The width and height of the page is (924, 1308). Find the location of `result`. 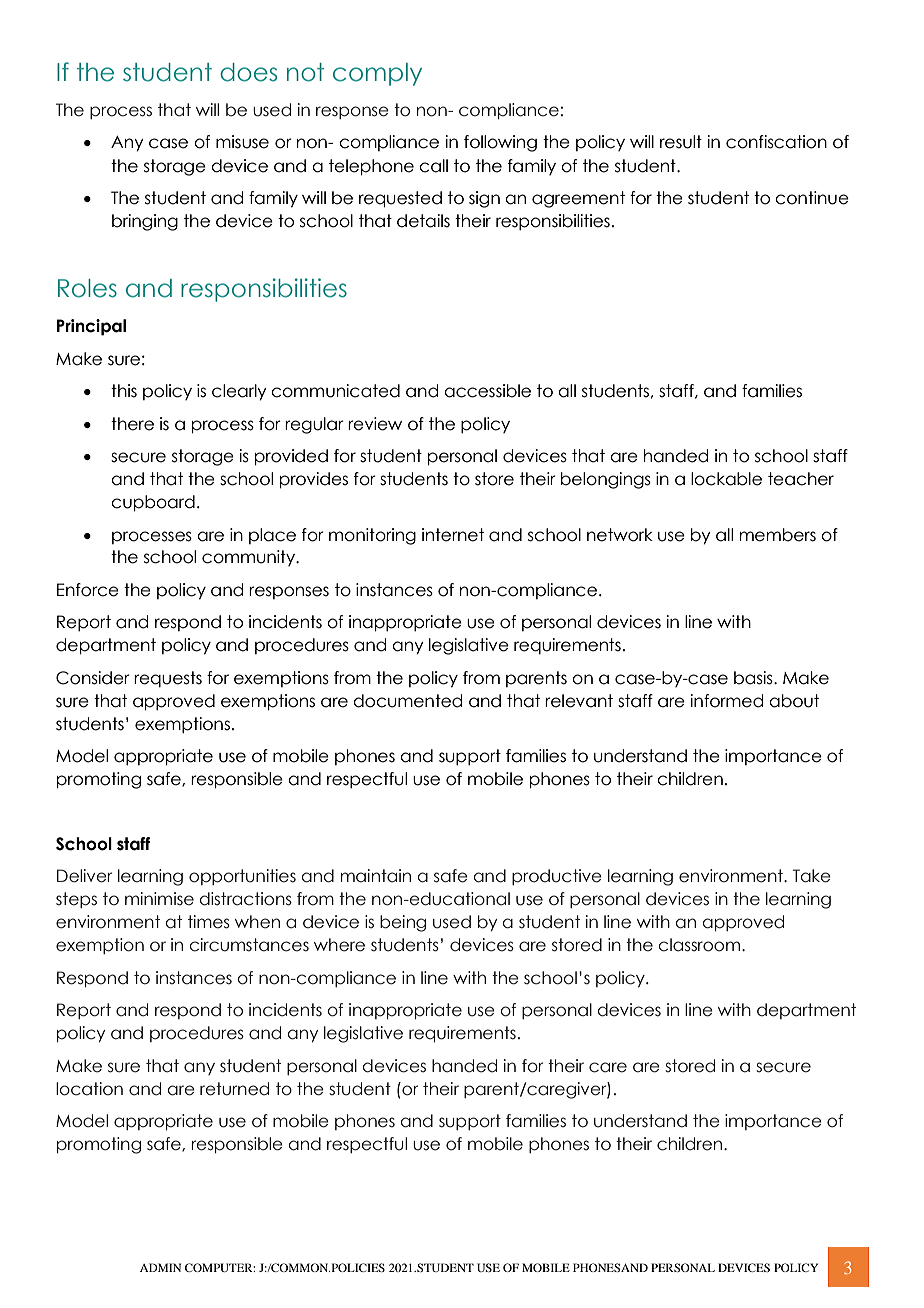

result is located at coordinates (681, 142).
